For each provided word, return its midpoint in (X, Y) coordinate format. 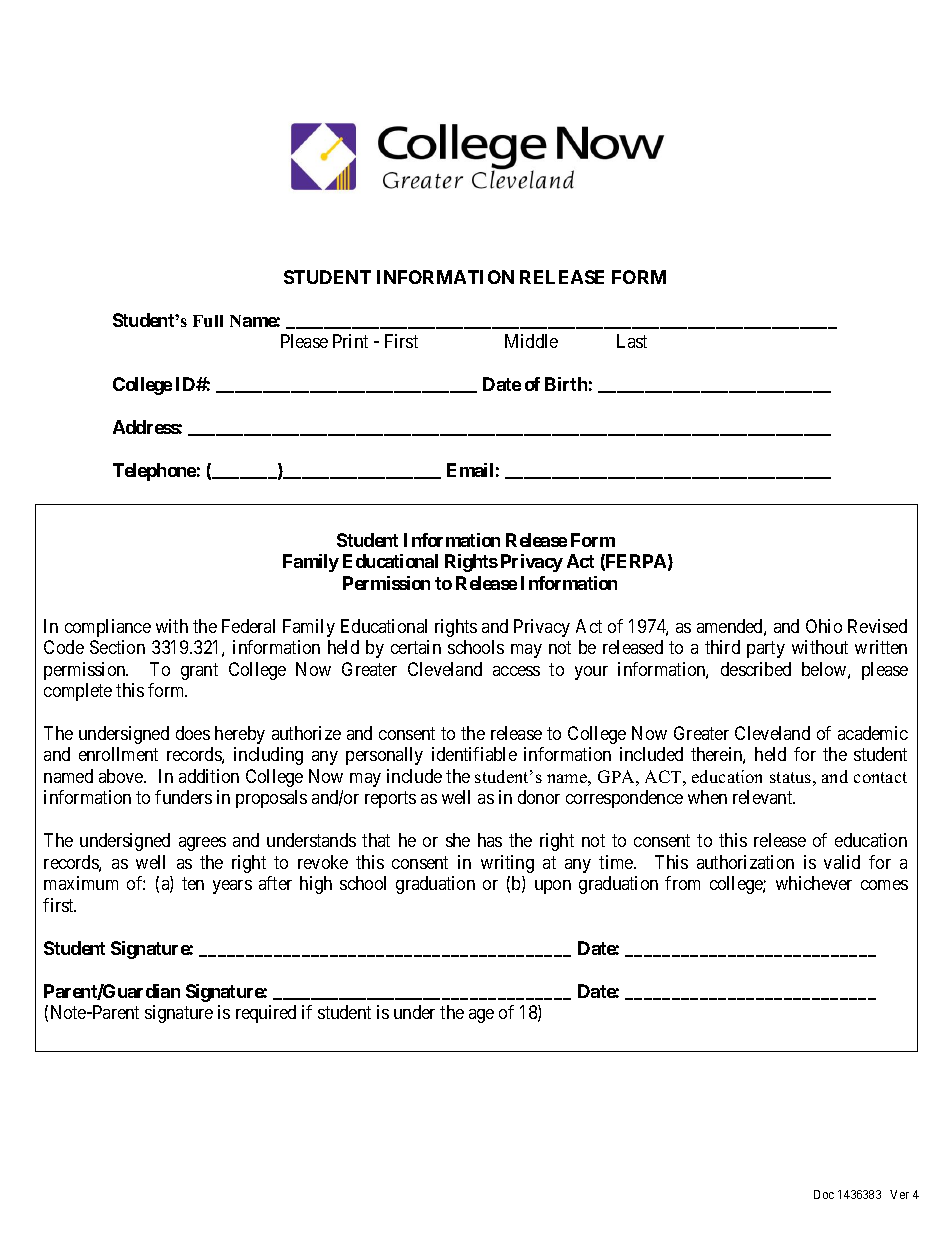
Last (632, 341)
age (481, 1016)
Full (208, 321)
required (266, 1014)
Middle (531, 341)
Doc (824, 1194)
